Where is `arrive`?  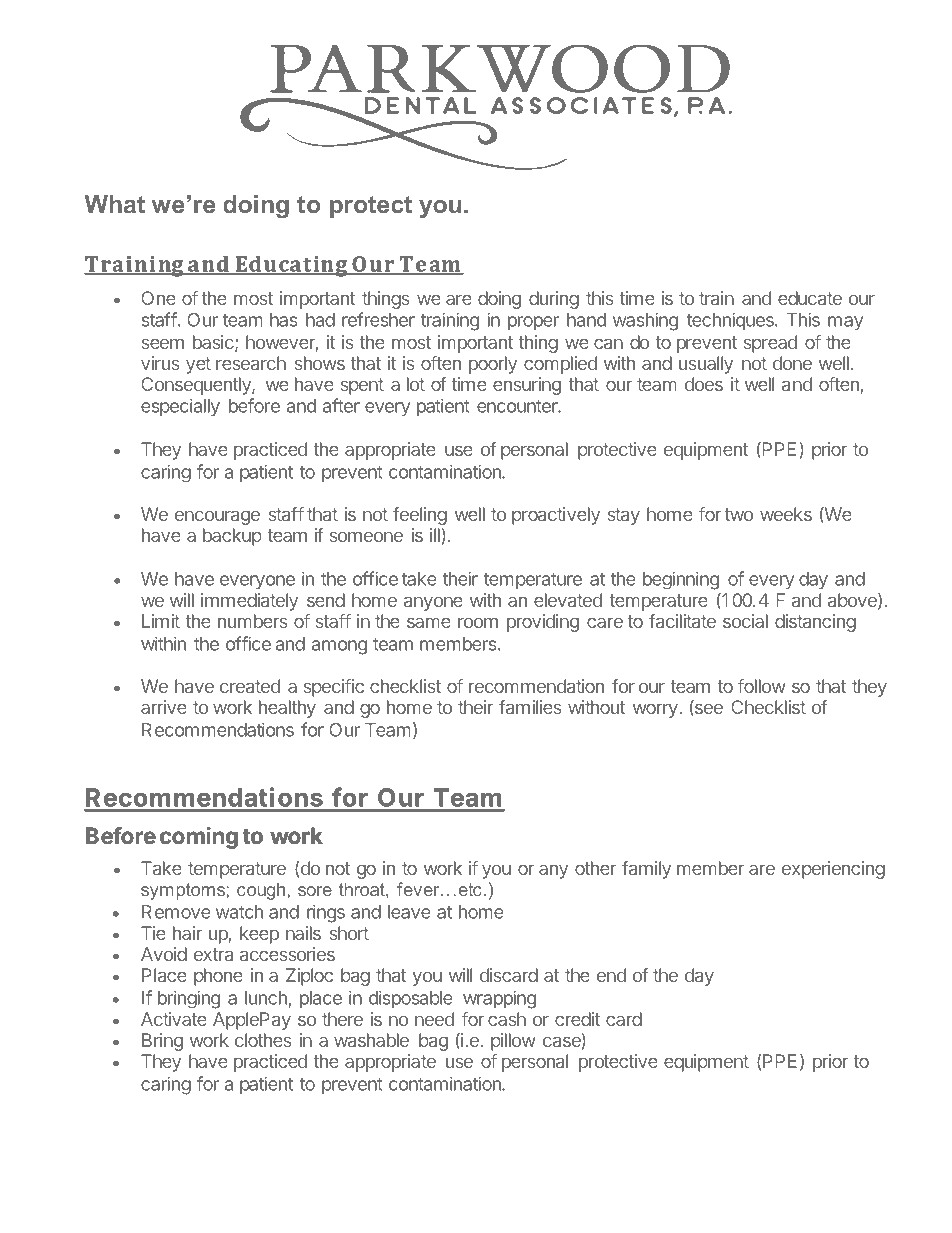
arrive is located at coordinates (164, 707).
